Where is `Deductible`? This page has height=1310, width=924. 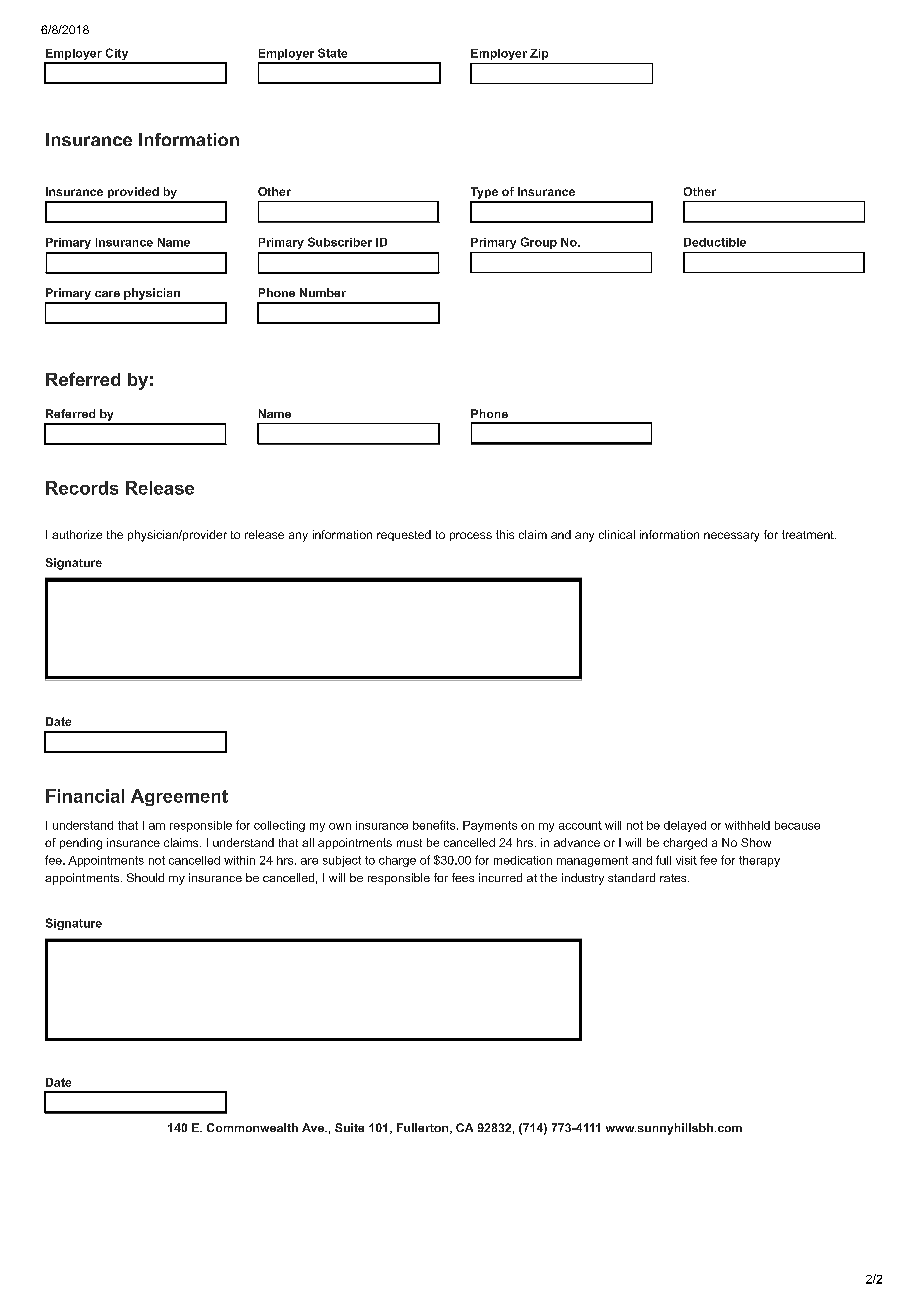 Deductible is located at coordinates (715, 242).
